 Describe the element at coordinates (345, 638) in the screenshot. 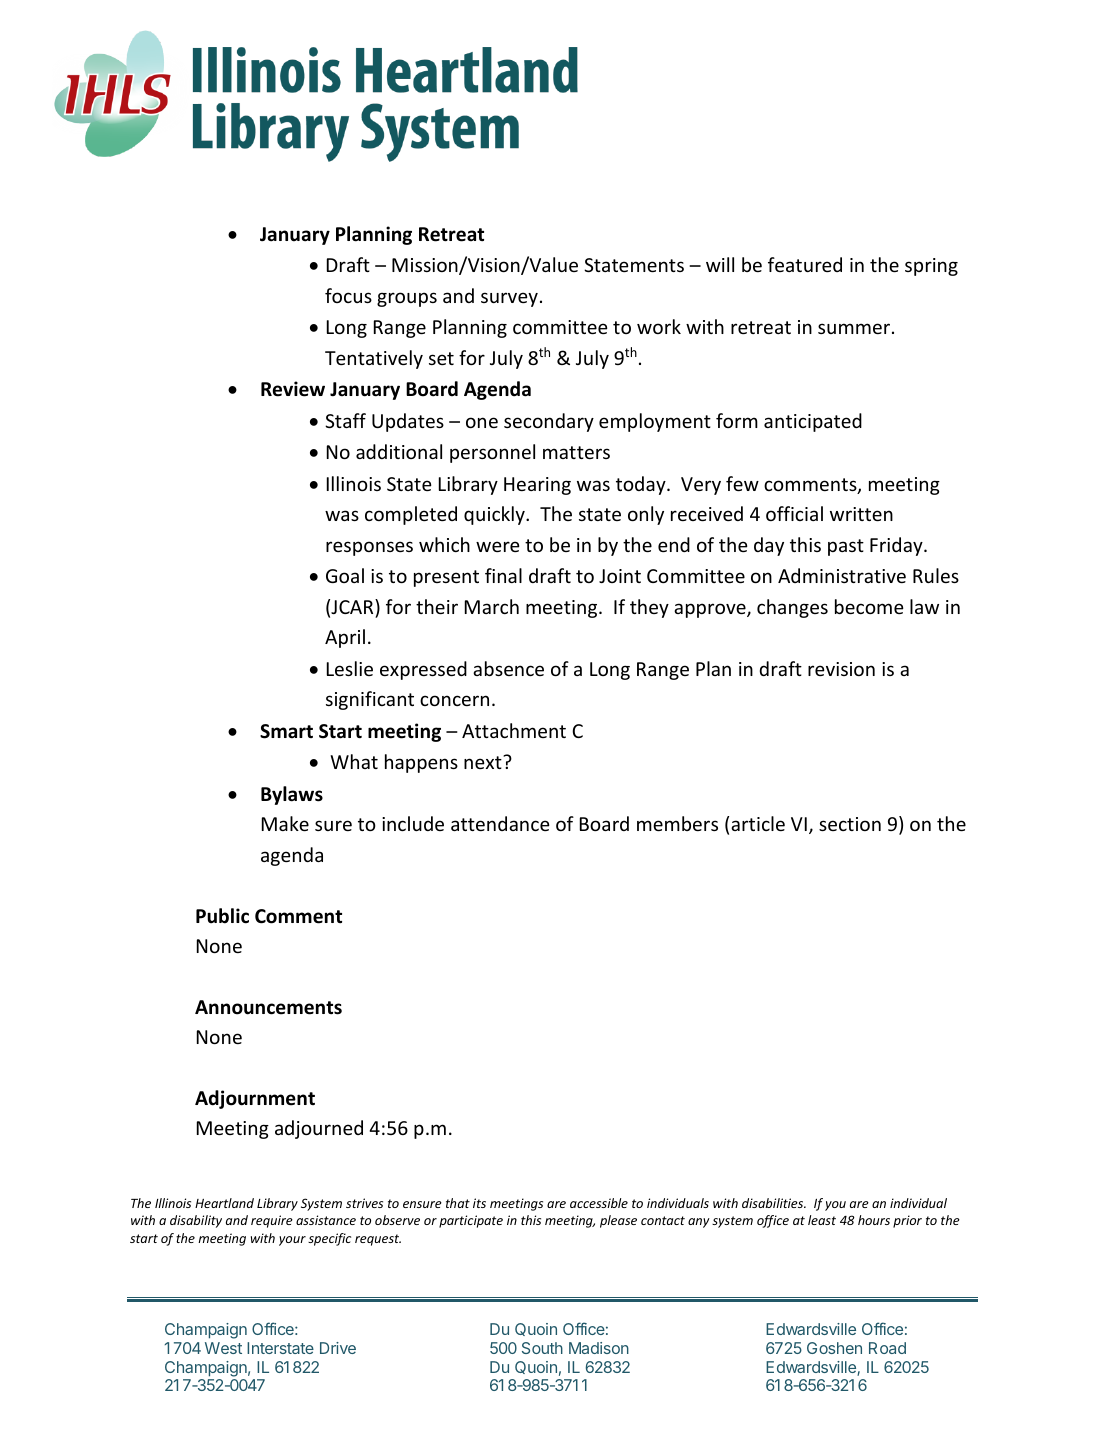

I see `April` at that location.
